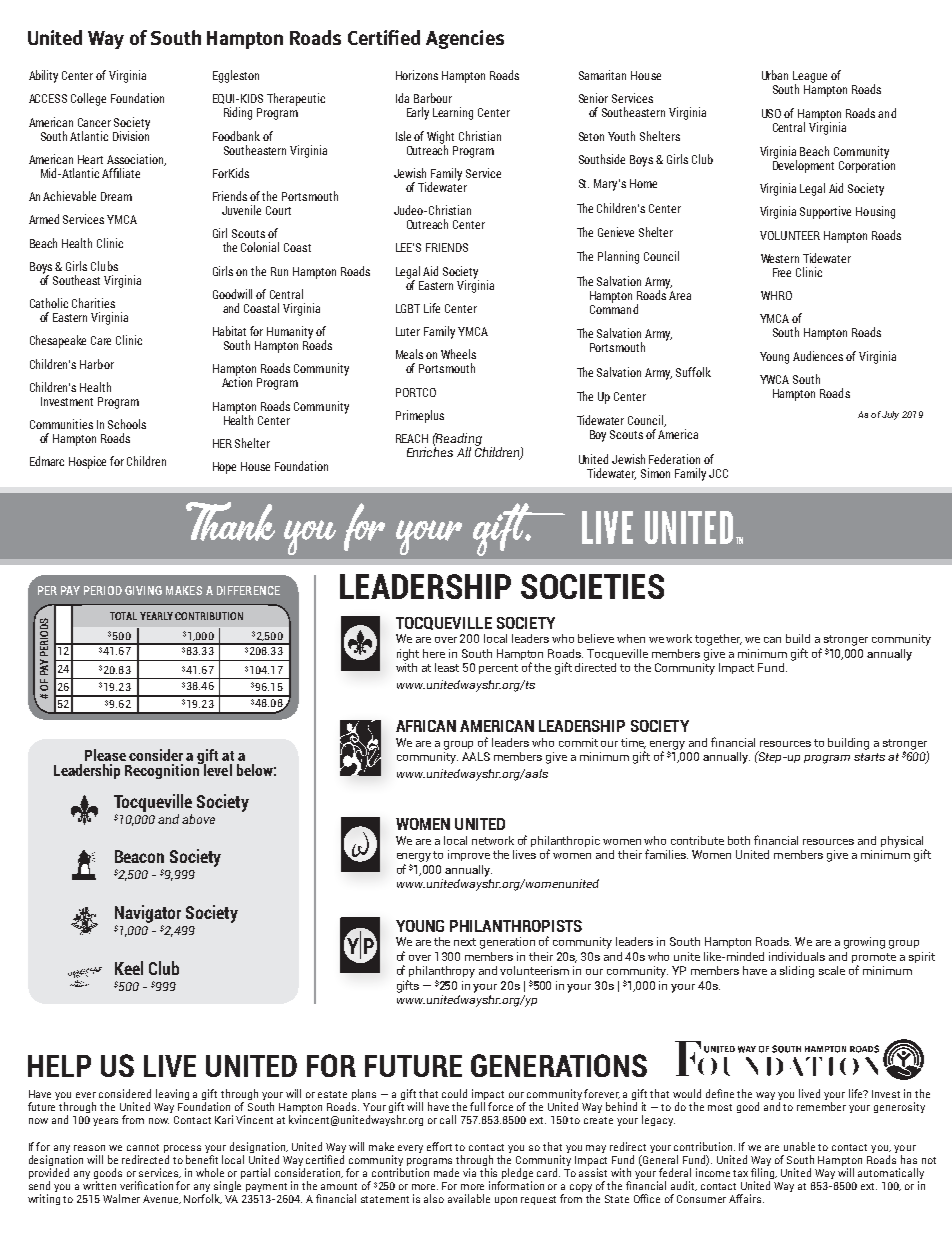 The image size is (952, 1233). Describe the element at coordinates (810, 78) in the screenshot. I see `League` at that location.
